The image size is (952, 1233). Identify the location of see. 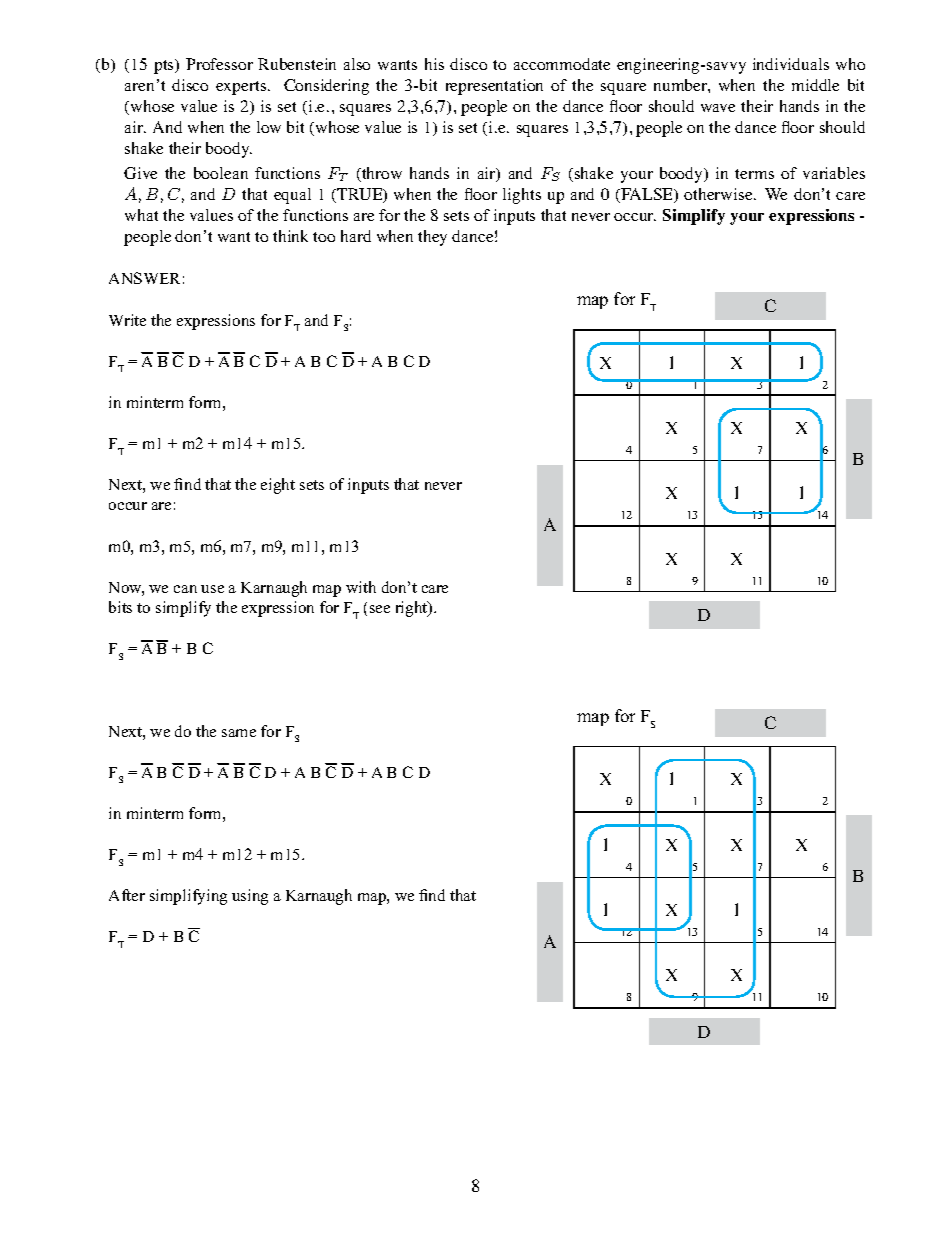
(380, 609).
